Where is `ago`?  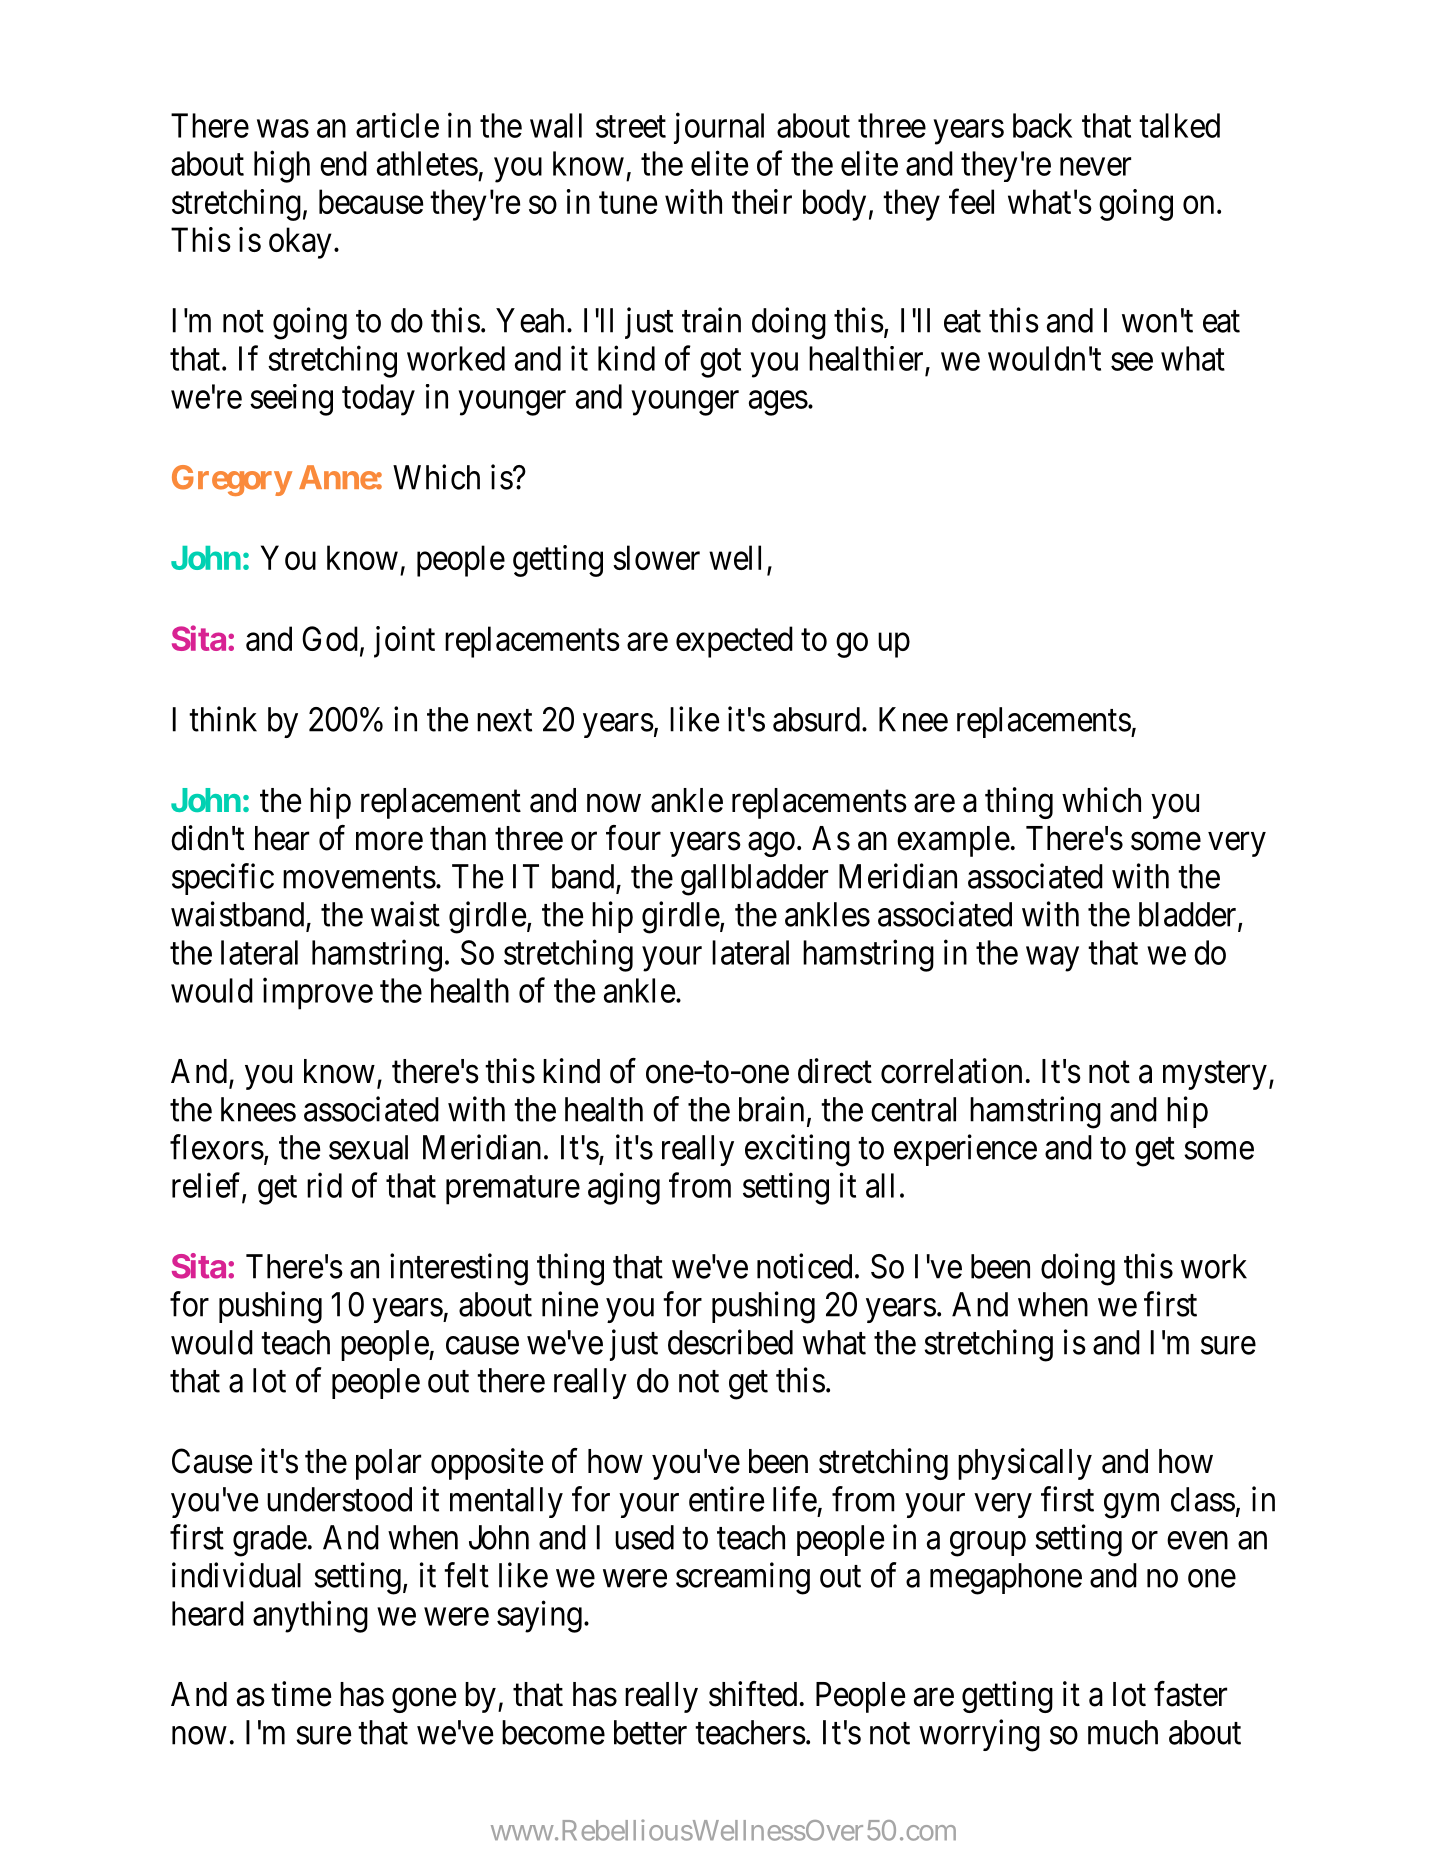 ago is located at coordinates (771, 844).
